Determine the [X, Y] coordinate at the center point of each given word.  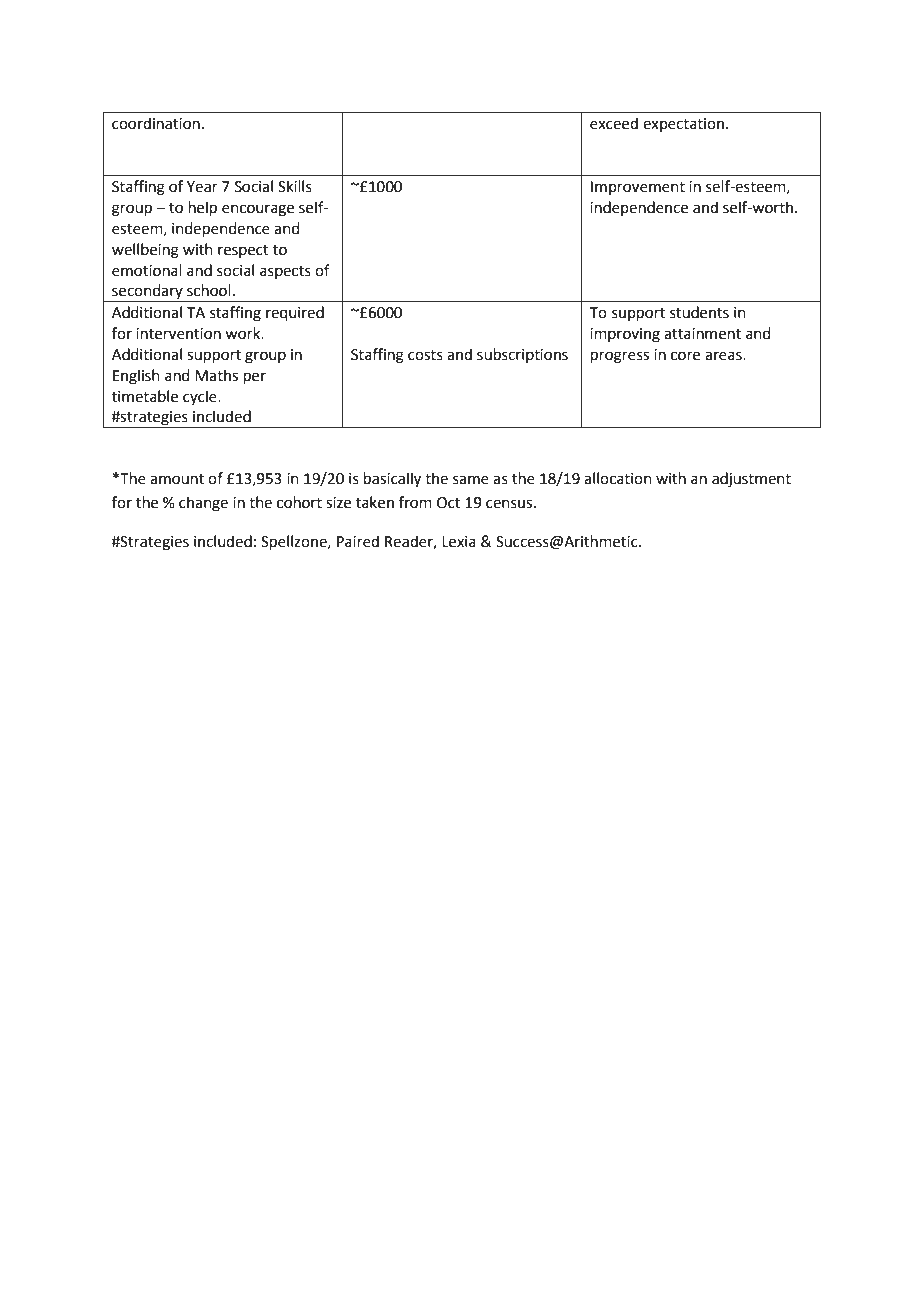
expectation [683, 125]
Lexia [459, 542]
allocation [618, 478]
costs [425, 355]
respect [243, 251]
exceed [614, 123]
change [203, 504]
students [699, 312]
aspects [285, 272]
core [685, 356]
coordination [156, 123]
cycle [201, 397]
